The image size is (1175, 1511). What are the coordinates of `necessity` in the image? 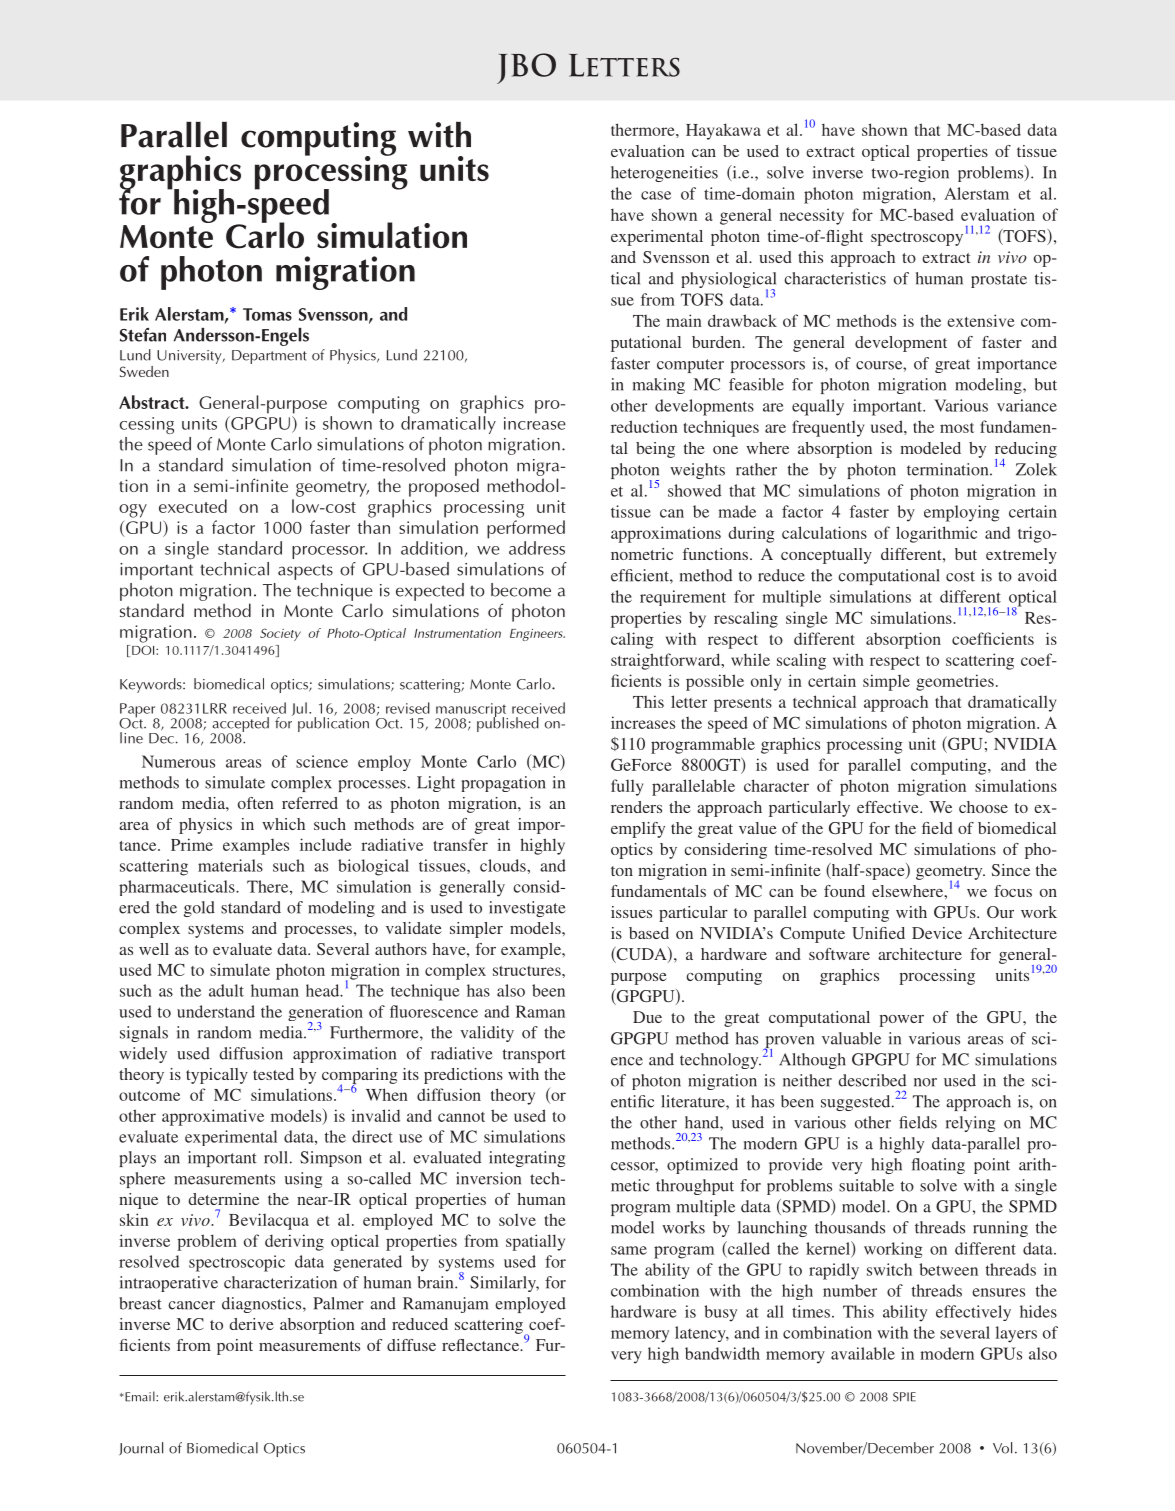 It's located at (812, 216).
